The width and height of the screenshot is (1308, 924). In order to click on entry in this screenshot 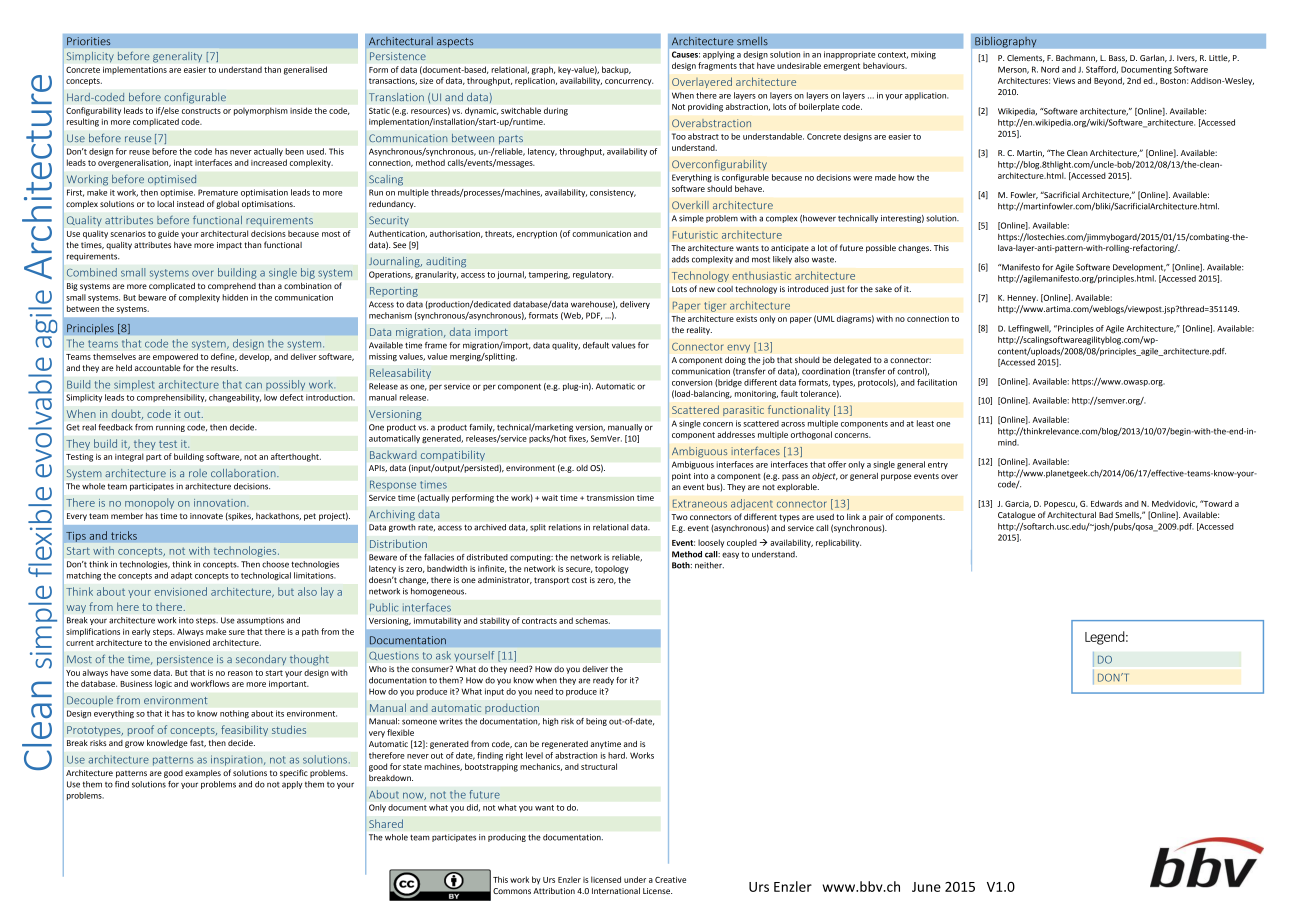, I will do `click(938, 465)`.
